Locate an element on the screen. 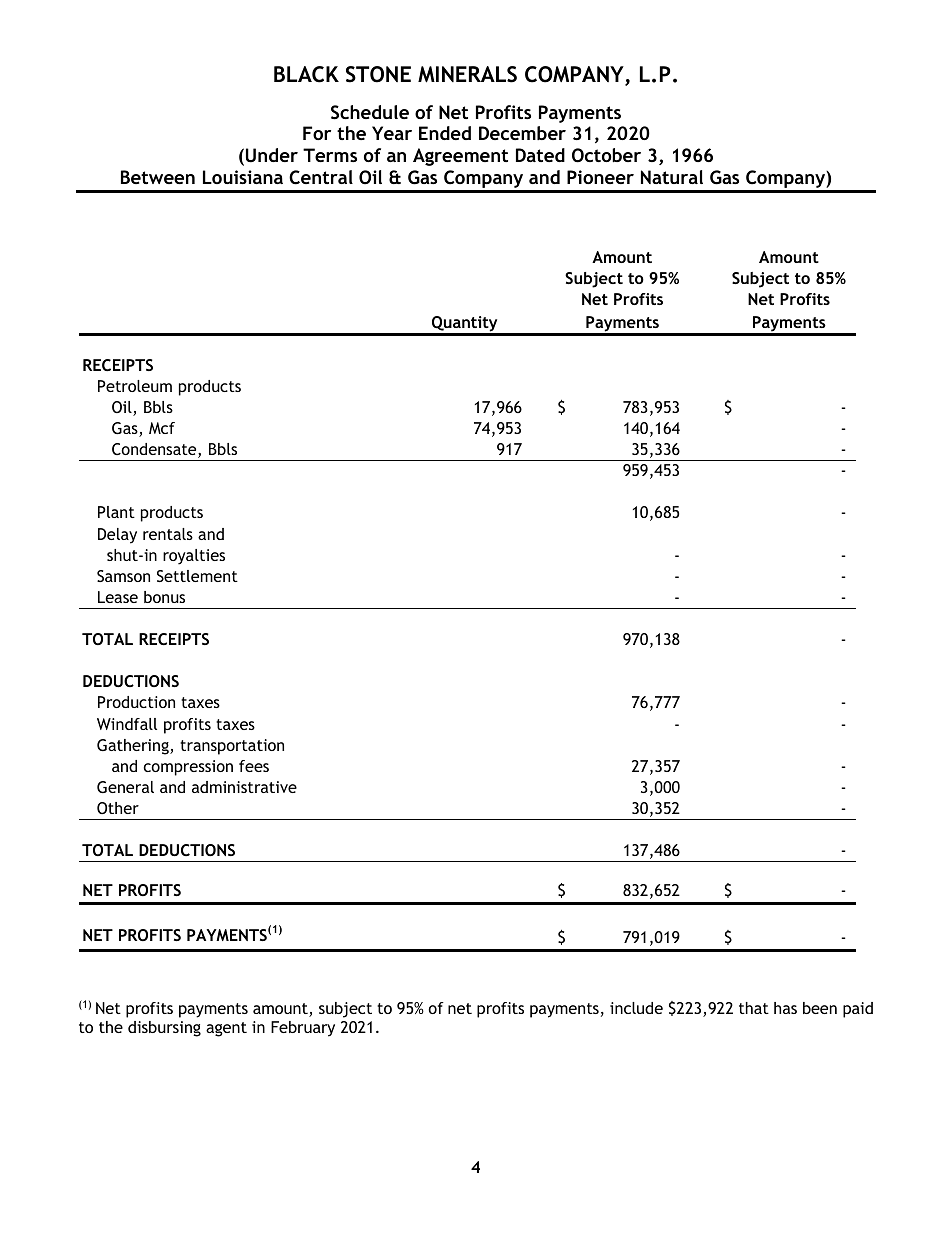 This screenshot has width=952, height=1233. Condensate is located at coordinates (155, 450).
